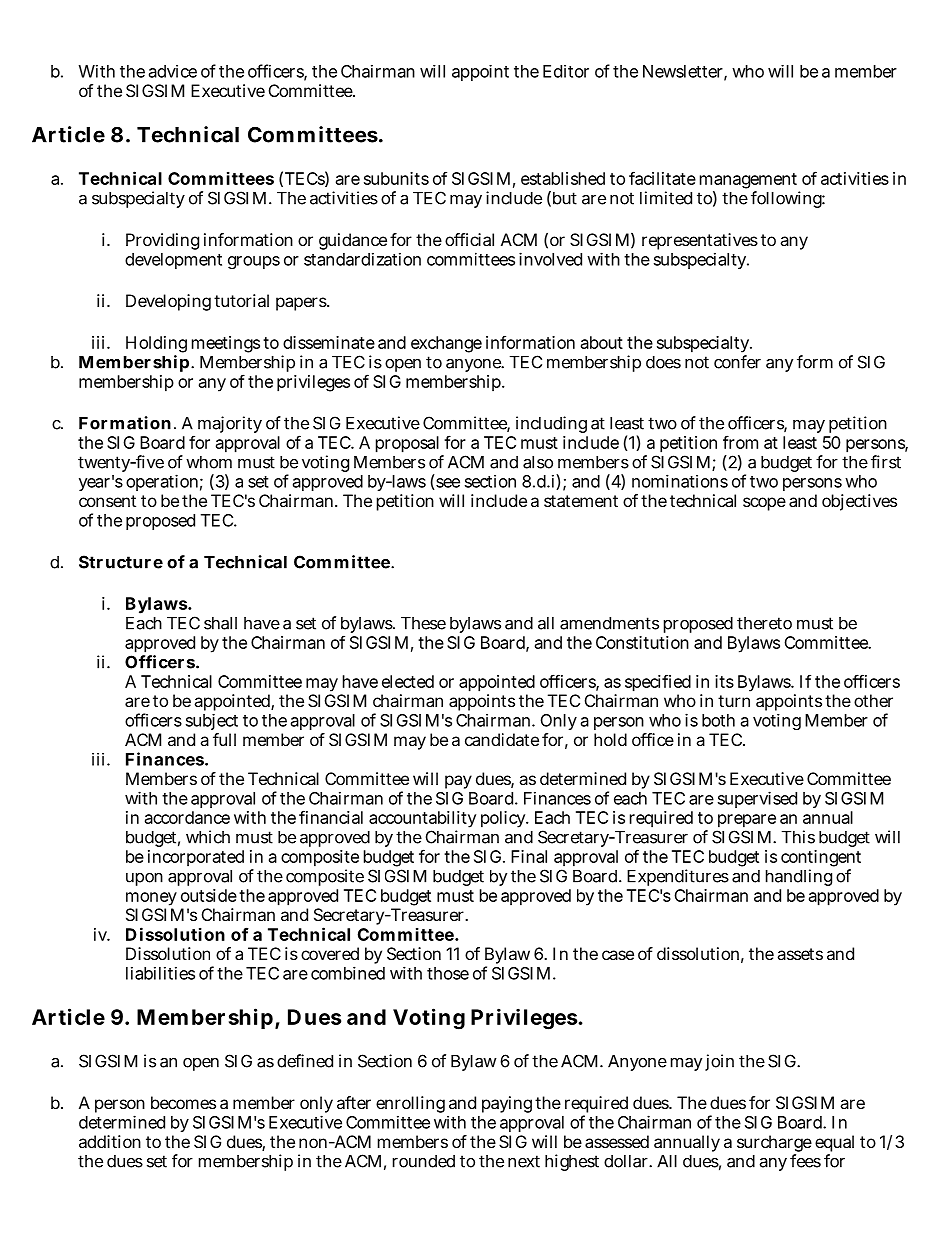 The height and width of the screenshot is (1233, 952). What do you see at coordinates (173, 71) in the screenshot?
I see `advice` at bounding box center [173, 71].
